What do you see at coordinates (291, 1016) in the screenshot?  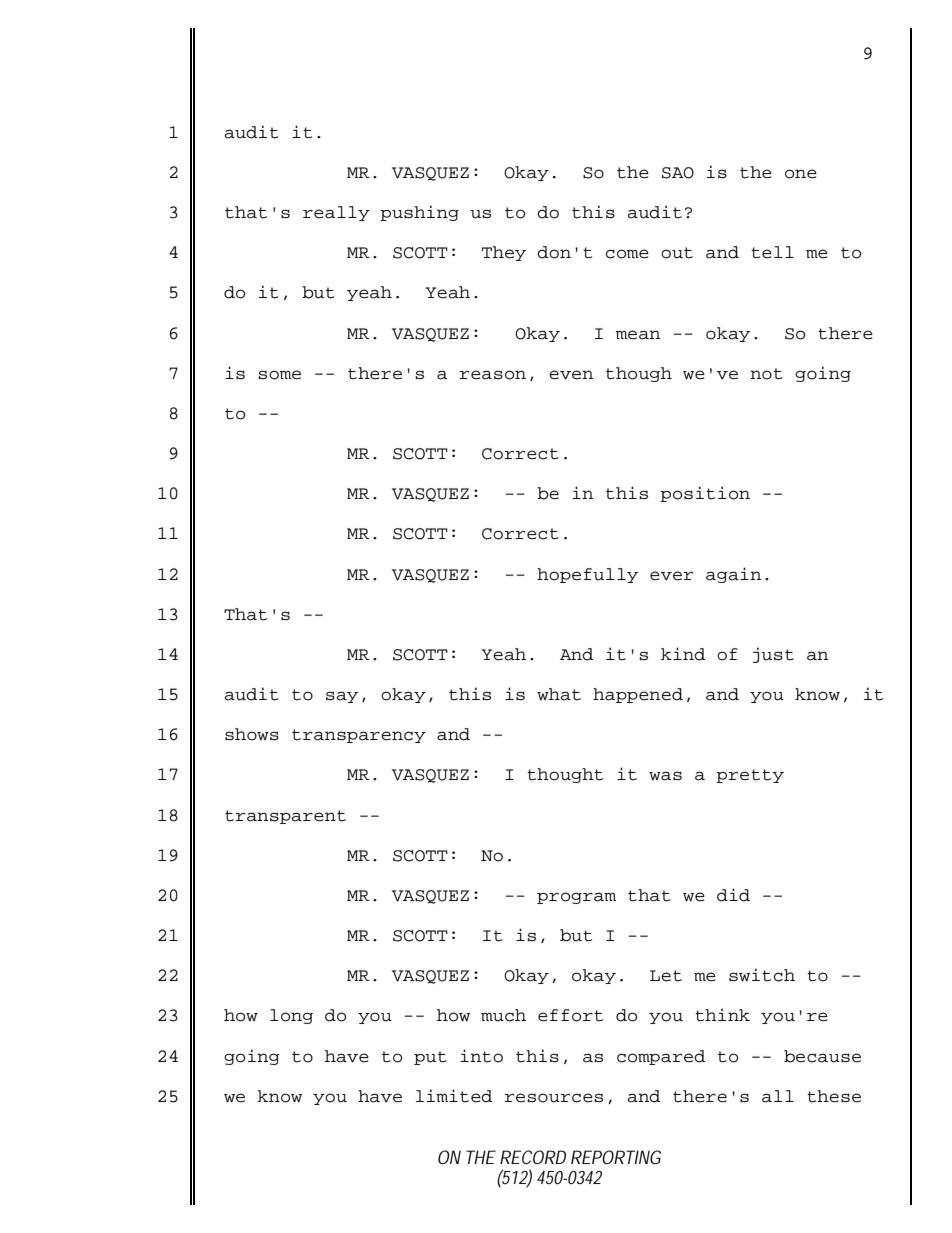 I see `long` at bounding box center [291, 1016].
